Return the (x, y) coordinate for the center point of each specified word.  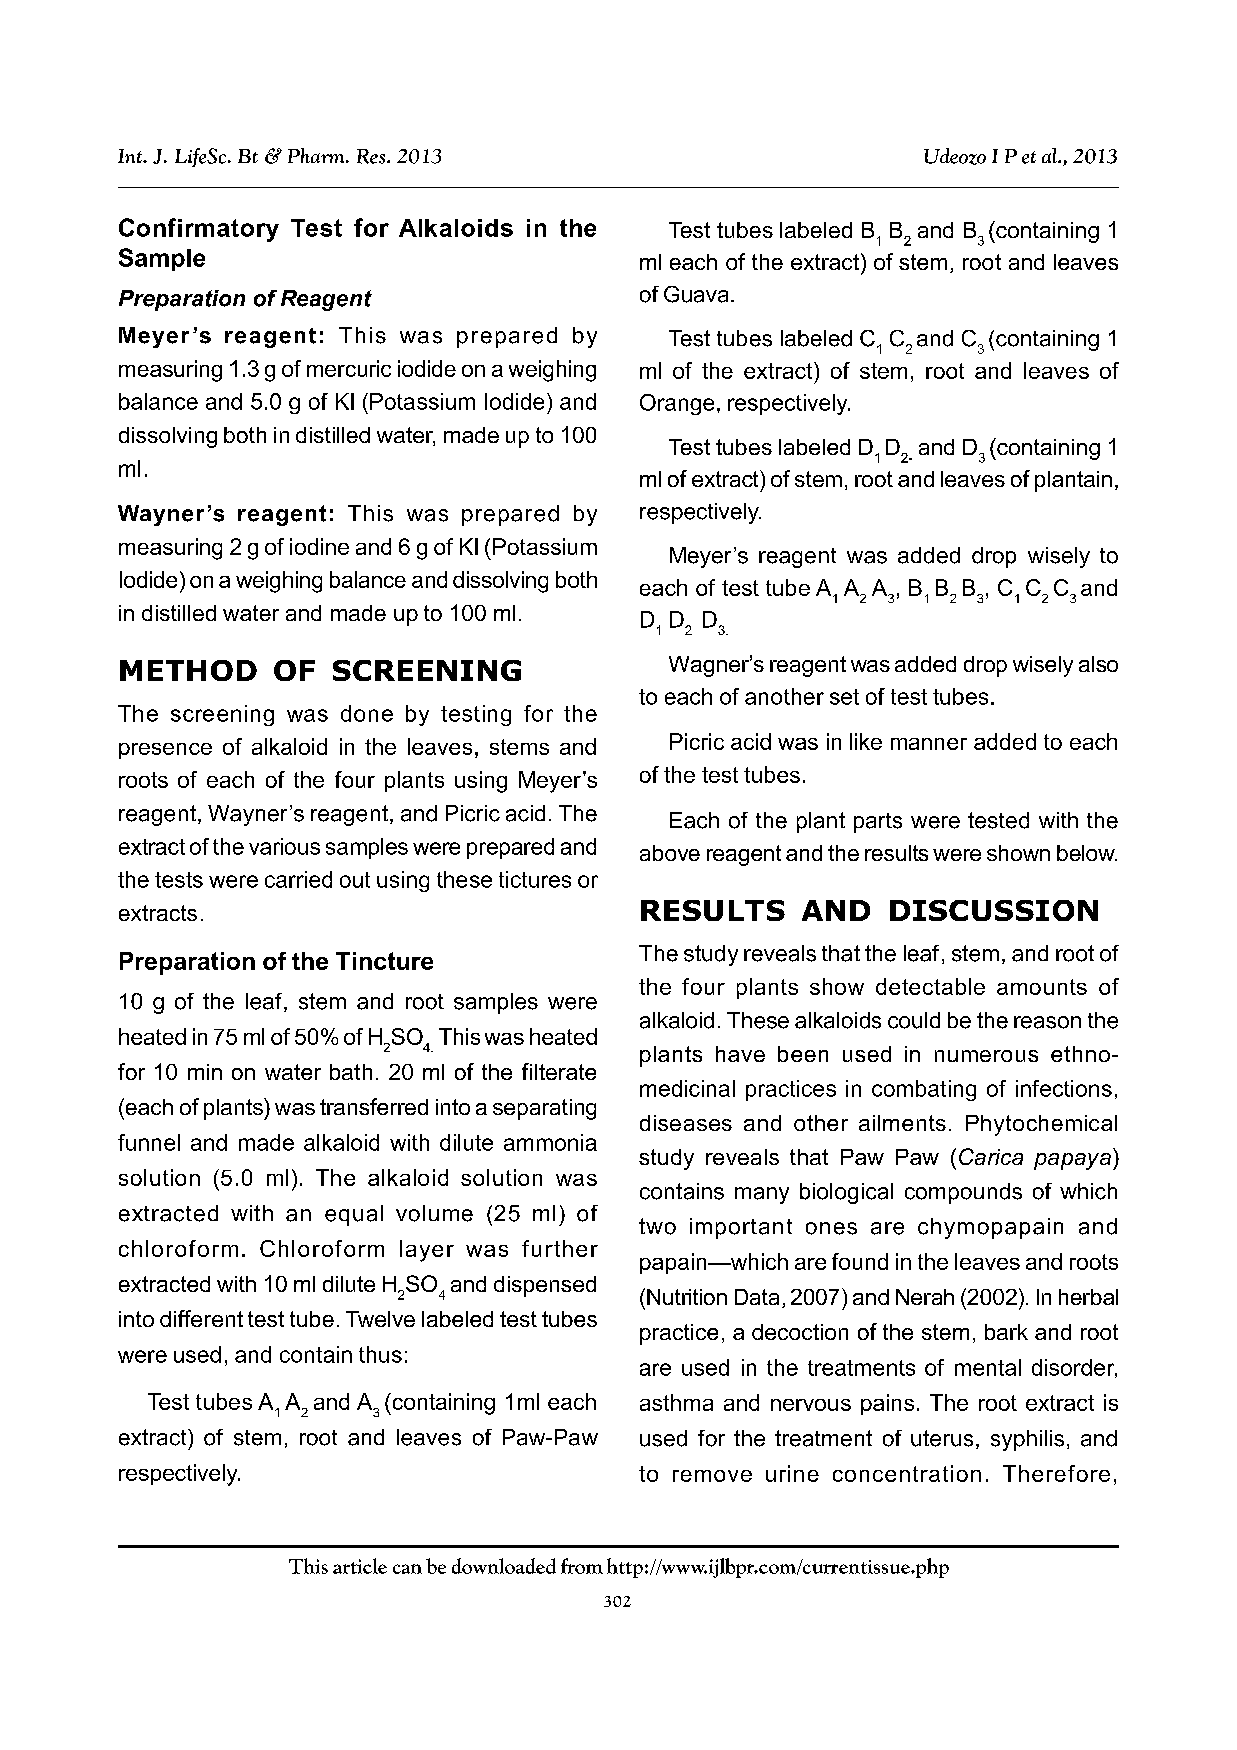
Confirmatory (199, 230)
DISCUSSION (994, 910)
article (360, 1566)
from (582, 1566)
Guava (696, 294)
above (670, 853)
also (1098, 664)
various (284, 846)
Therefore (1056, 1473)
